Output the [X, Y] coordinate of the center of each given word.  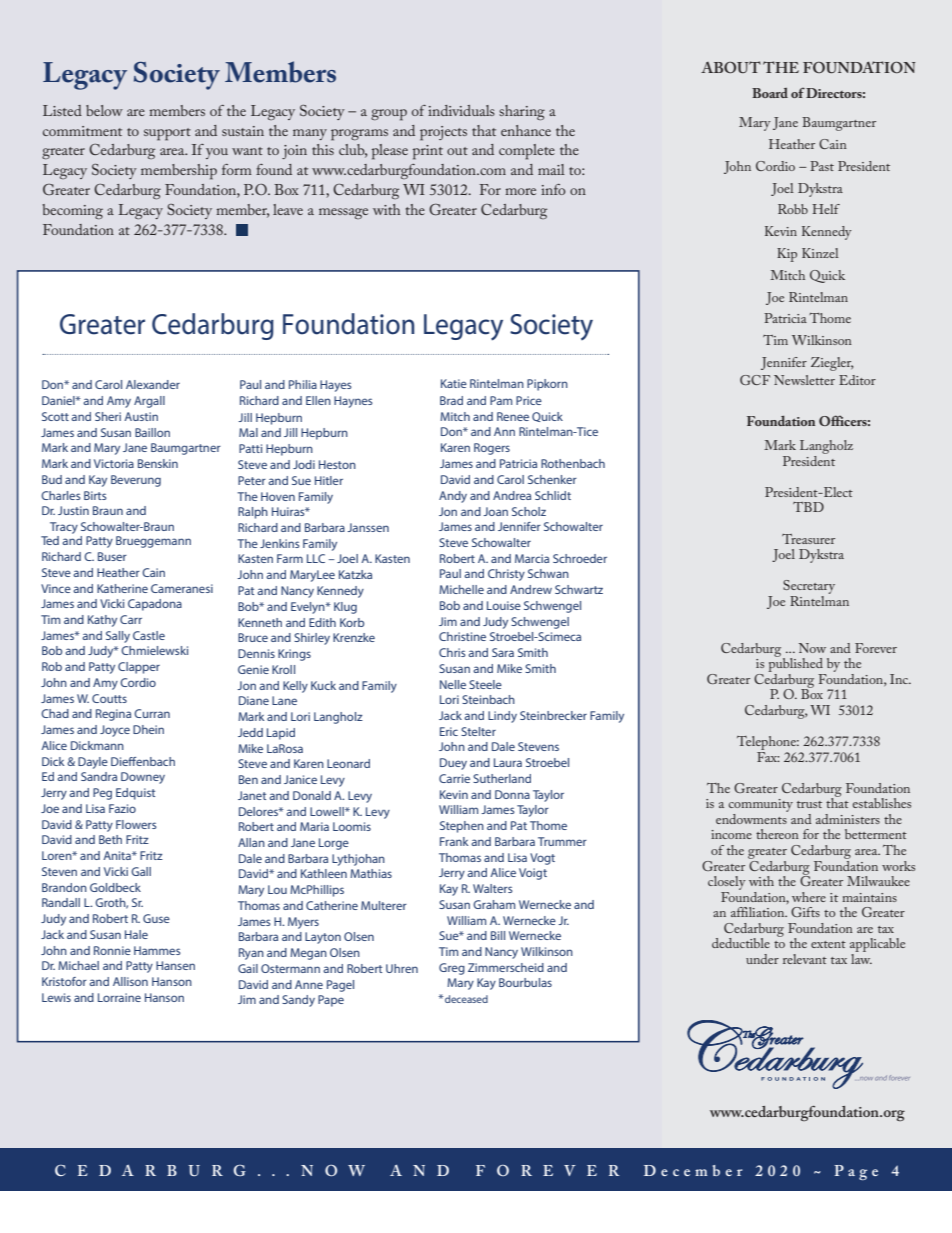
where [809, 897]
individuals [461, 110]
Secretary [809, 588]
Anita [118, 855]
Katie [454, 383]
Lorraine [119, 997]
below [104, 110]
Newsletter [804, 380]
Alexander [153, 384]
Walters [493, 888]
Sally [118, 637]
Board [770, 93]
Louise [504, 605]
